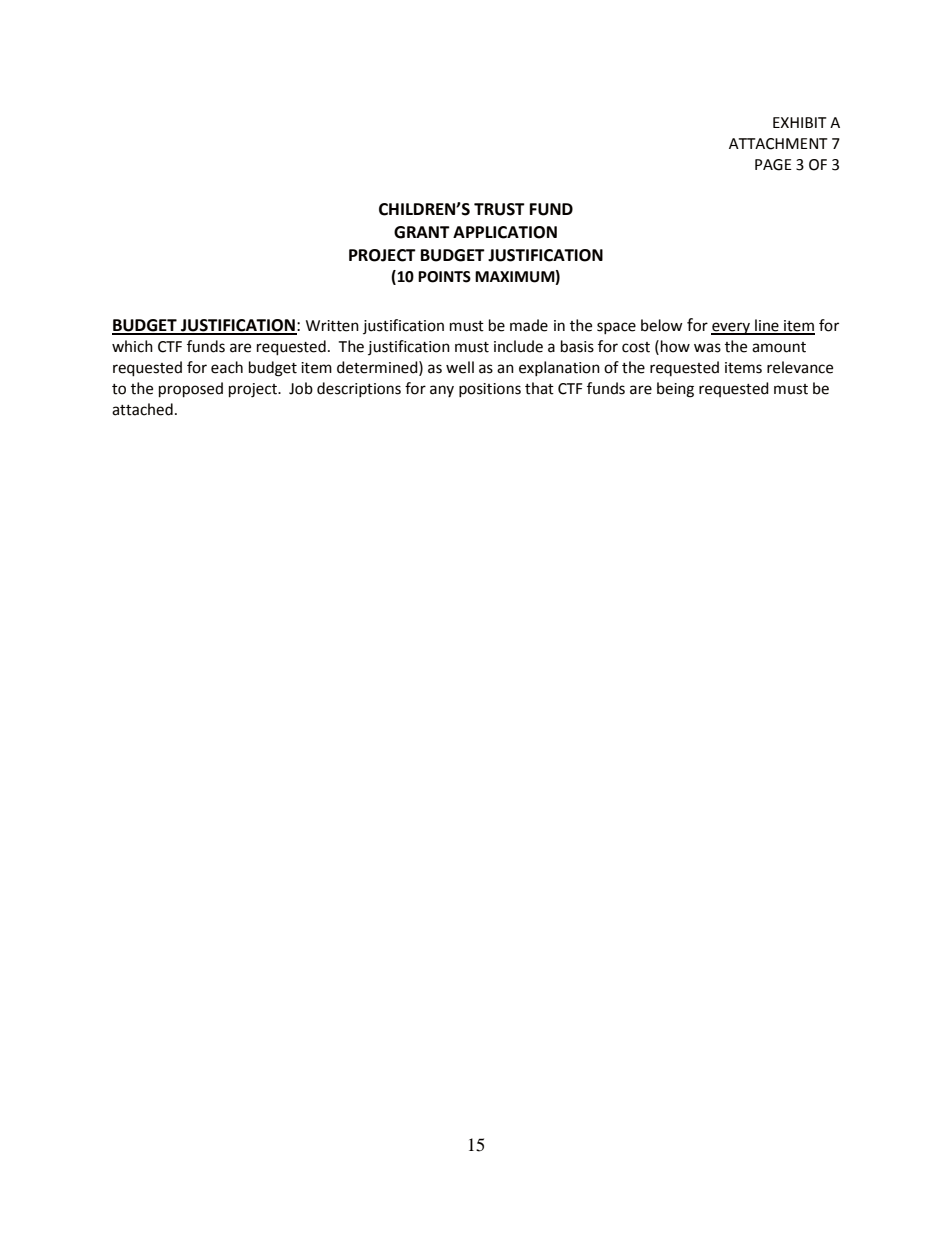 This screenshot has height=1233, width=952. I want to click on EXHIBIT, so click(800, 122).
